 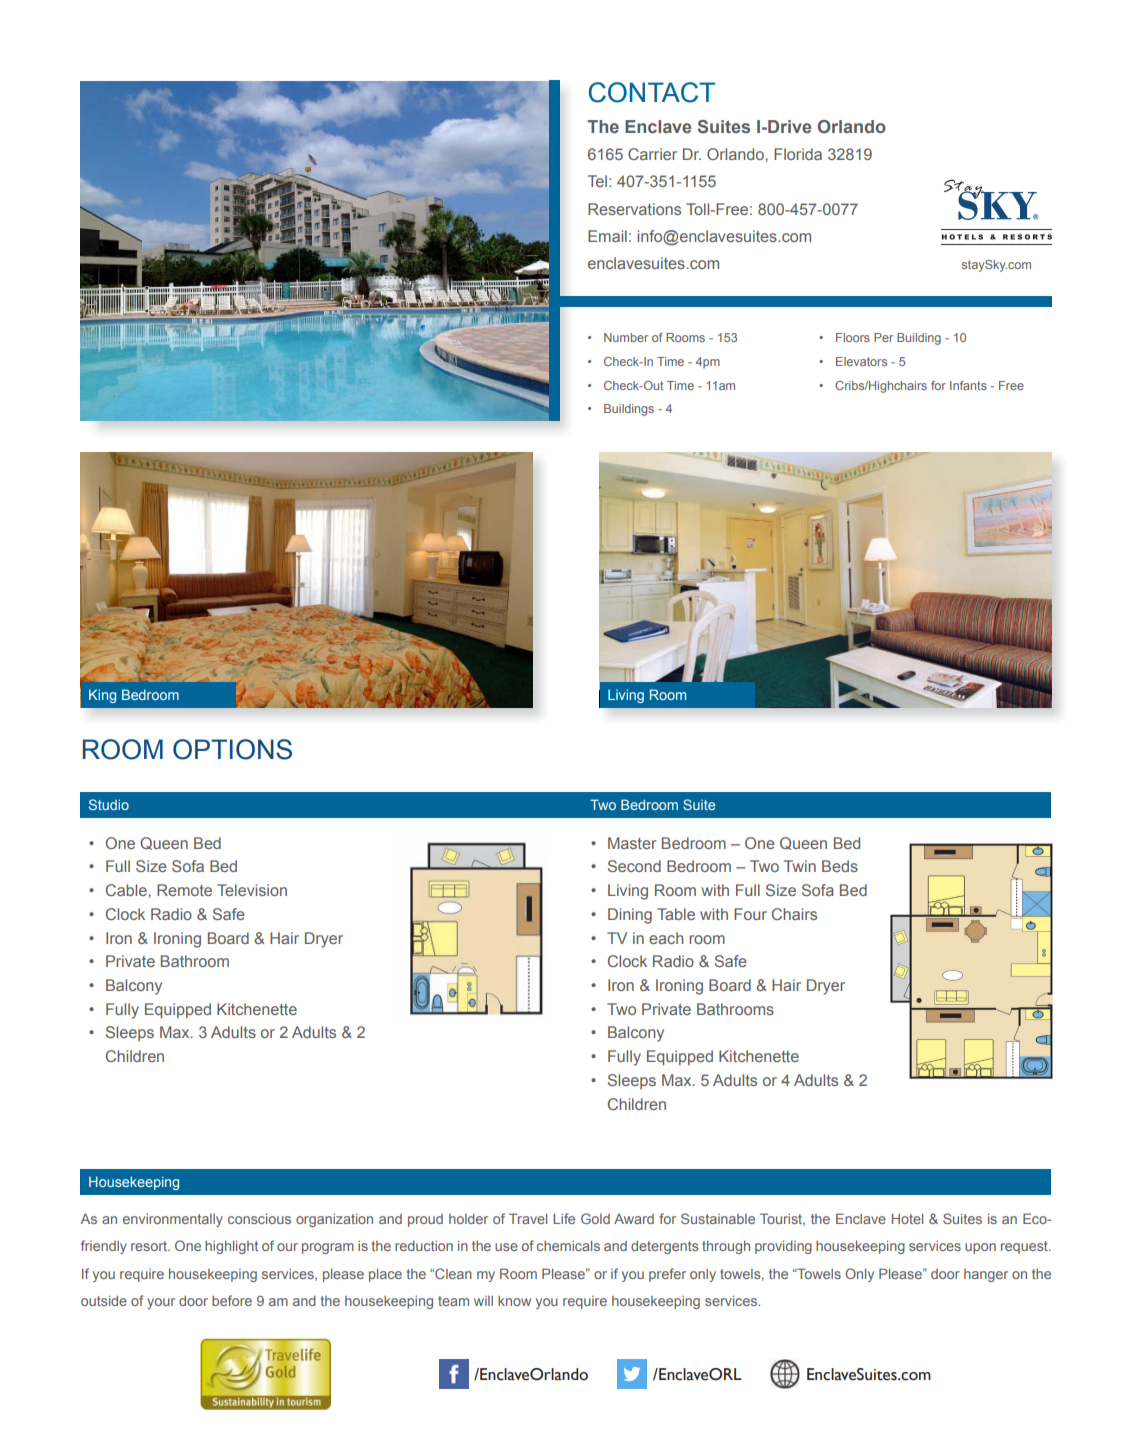 I want to click on Email, so click(x=607, y=236).
